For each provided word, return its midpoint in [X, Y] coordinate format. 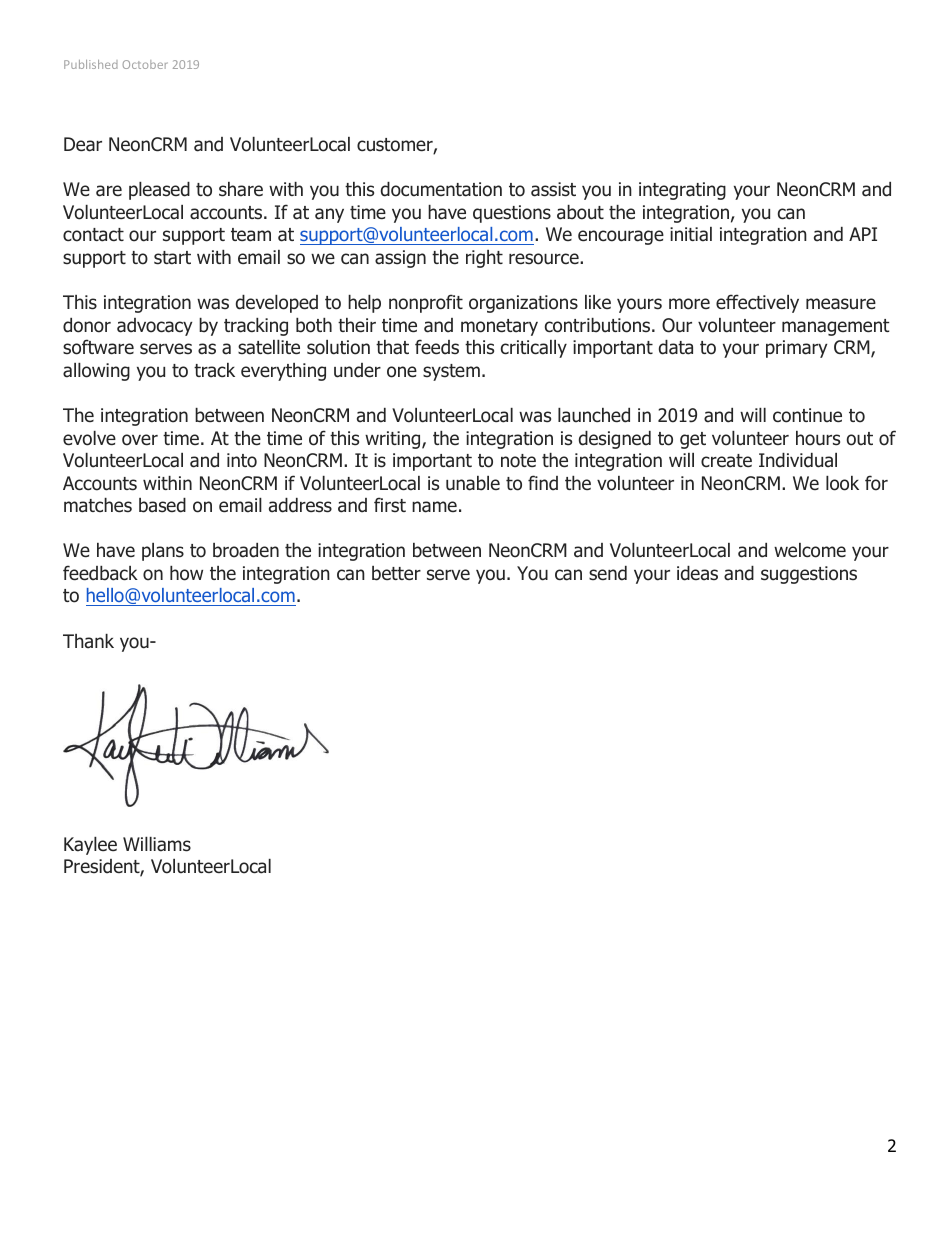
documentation [441, 189]
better [396, 573]
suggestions [809, 575]
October [145, 64]
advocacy [154, 327]
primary [796, 349]
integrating [682, 191]
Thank [88, 641]
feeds [437, 347]
